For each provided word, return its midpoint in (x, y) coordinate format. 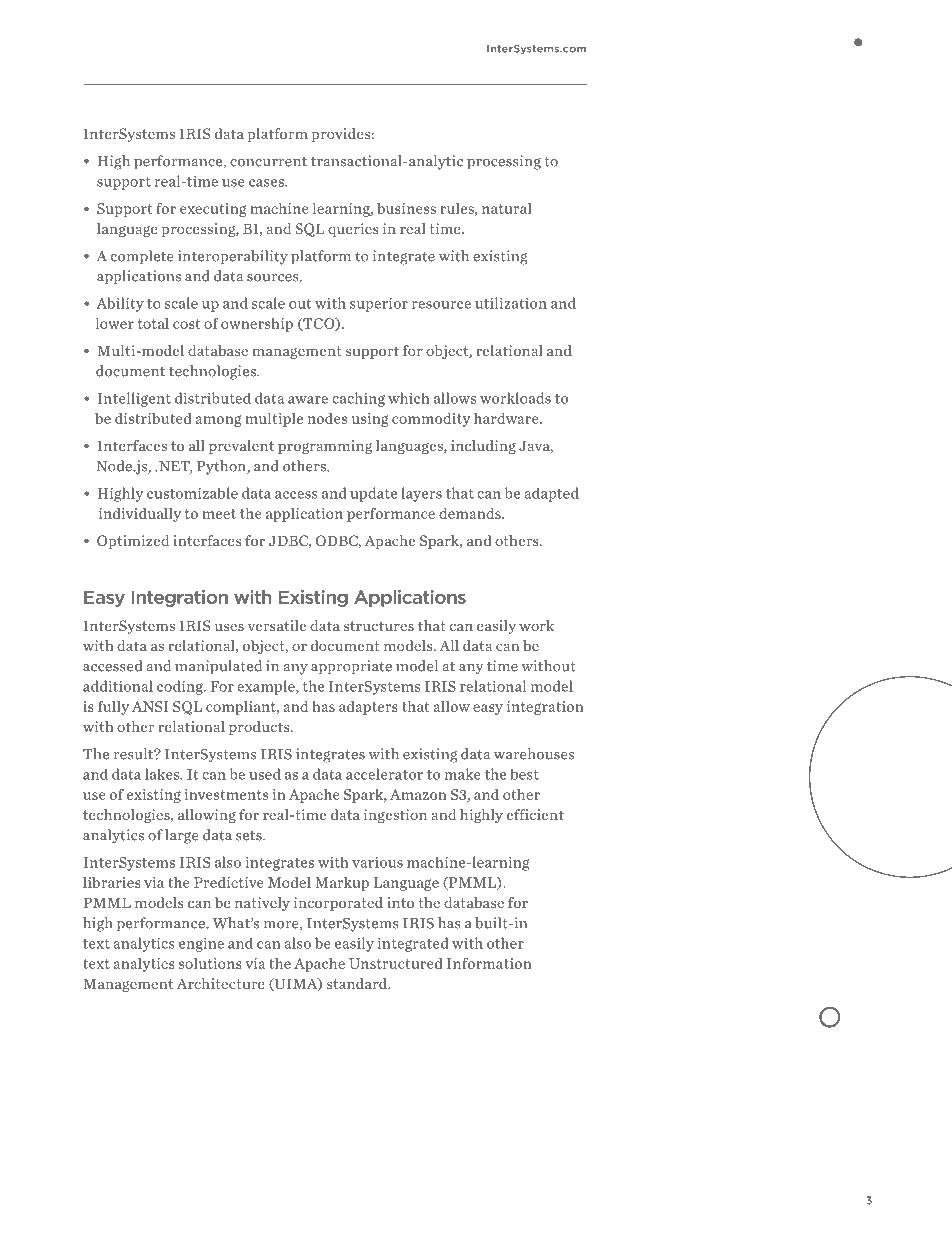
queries (353, 230)
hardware (507, 418)
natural (507, 208)
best (525, 774)
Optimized (133, 542)
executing (213, 210)
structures (379, 626)
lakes (163, 774)
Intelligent (134, 399)
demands (471, 513)
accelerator (384, 774)
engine (201, 944)
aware (308, 400)
